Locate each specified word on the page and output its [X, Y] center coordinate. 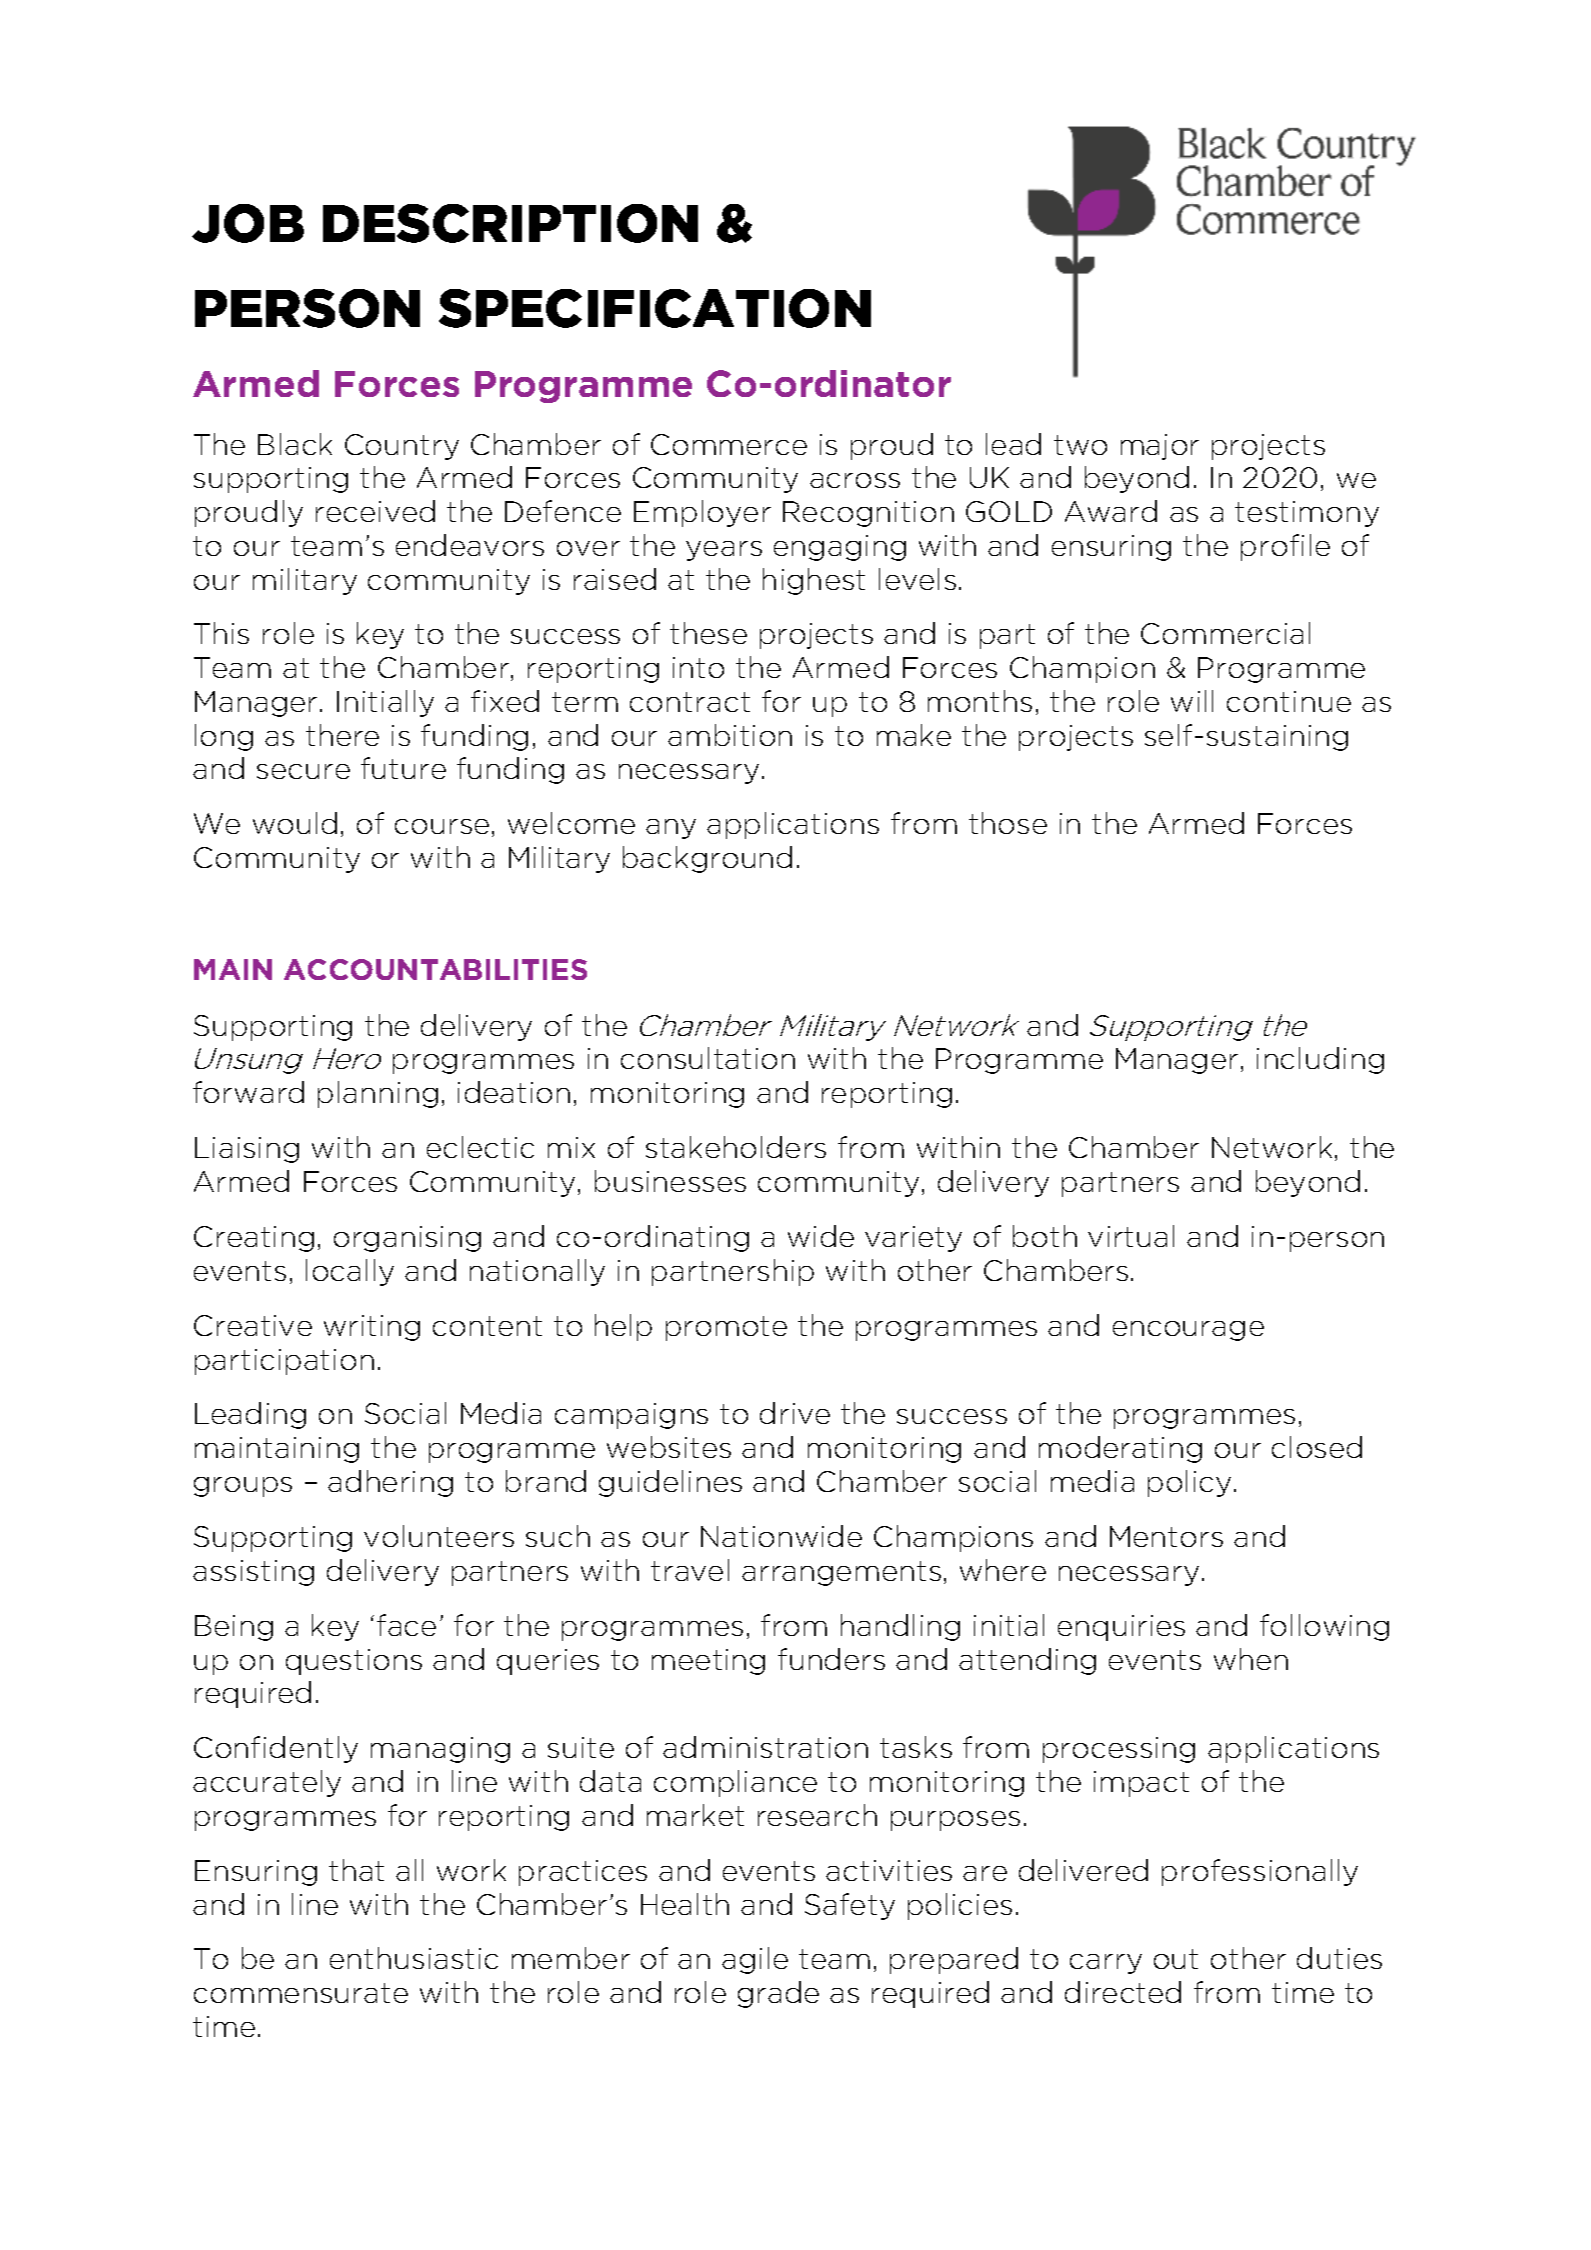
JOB [248, 223]
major [1160, 447]
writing [372, 1328]
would [295, 823]
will [1192, 701]
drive [795, 1413]
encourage [1188, 1331]
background [707, 859]
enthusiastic [414, 1958]
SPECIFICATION [655, 308]
